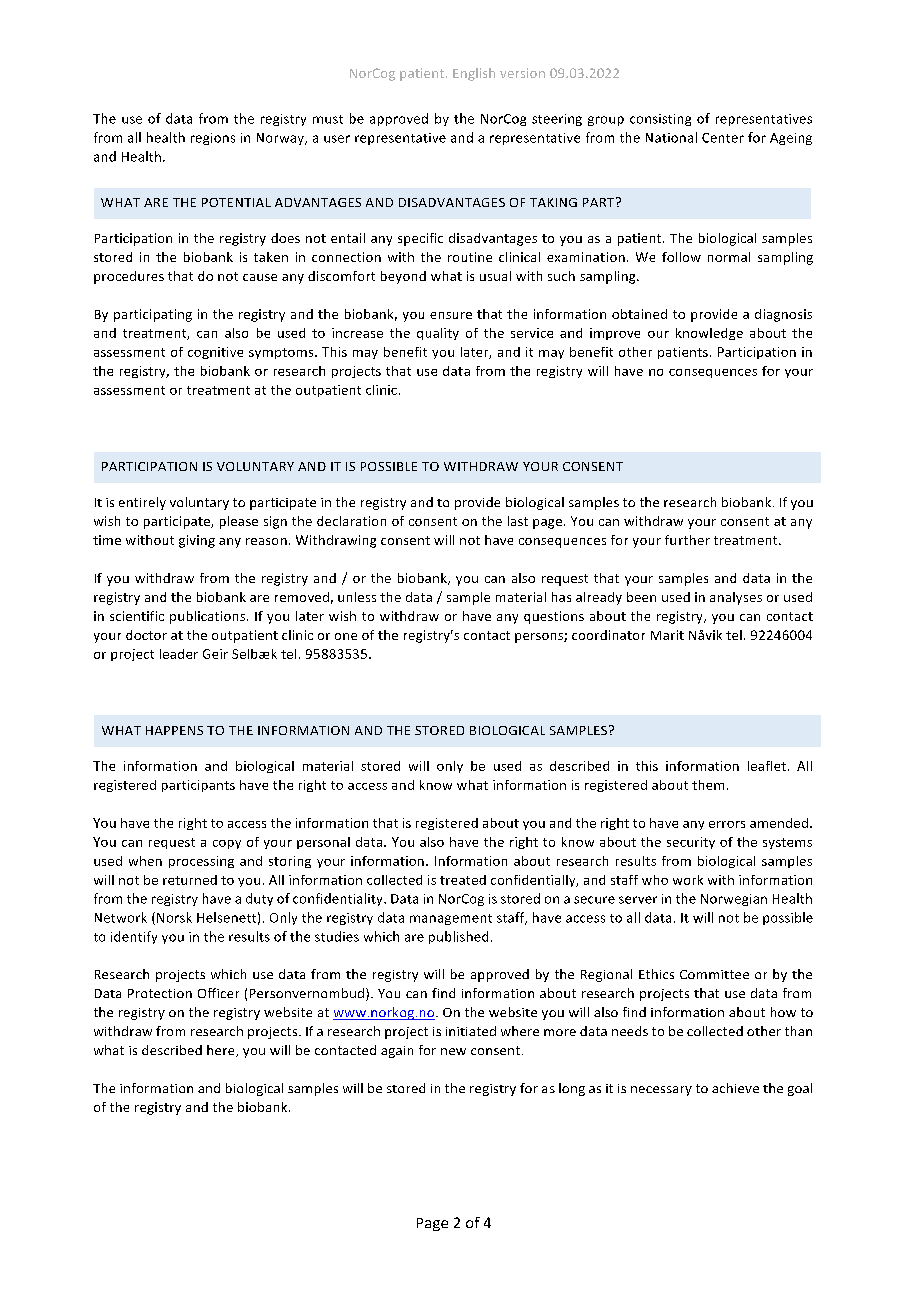 This image has width=924, height=1307. Describe the element at coordinates (438, 334) in the image. I see `quality` at that location.
